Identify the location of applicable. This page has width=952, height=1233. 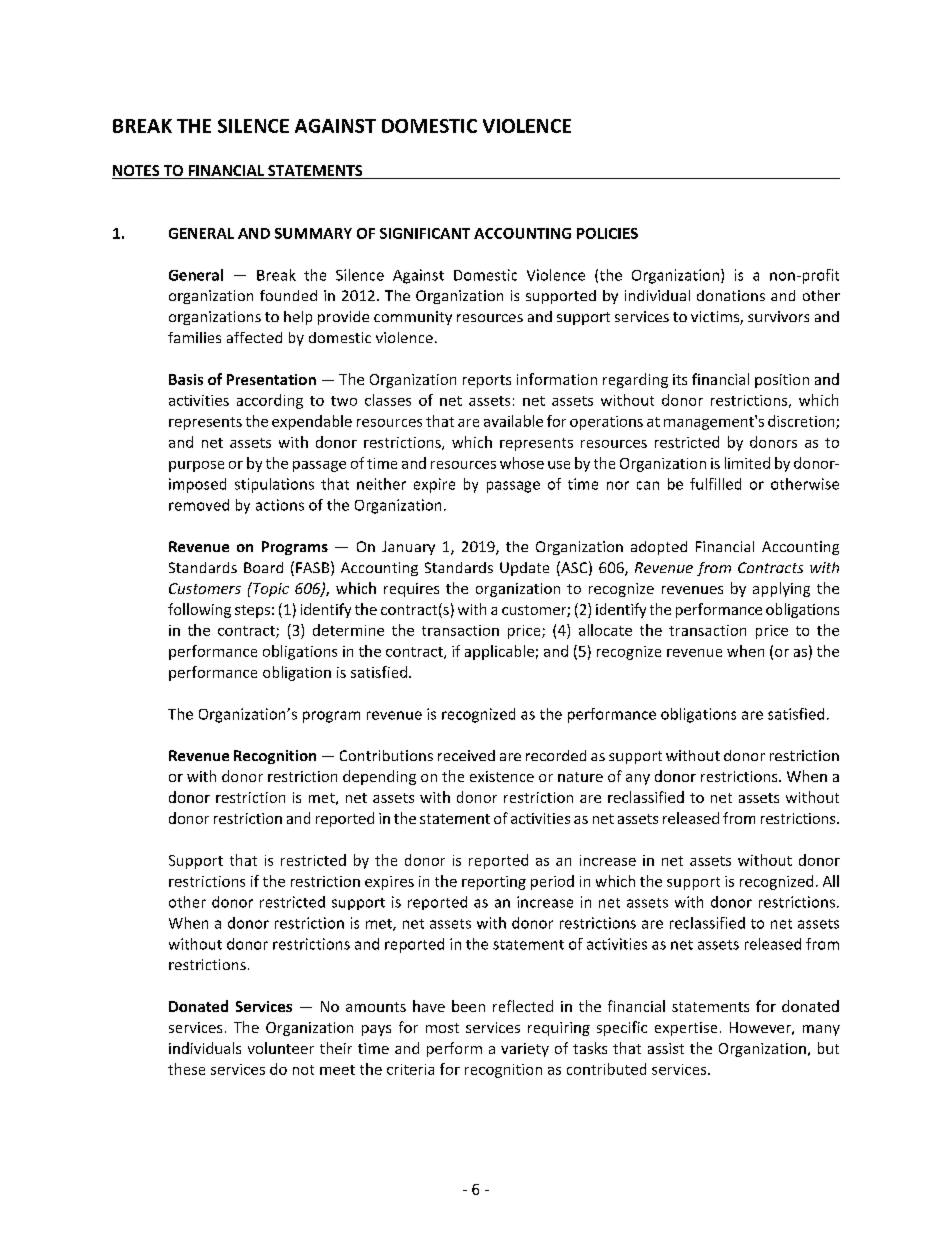
(499, 652).
